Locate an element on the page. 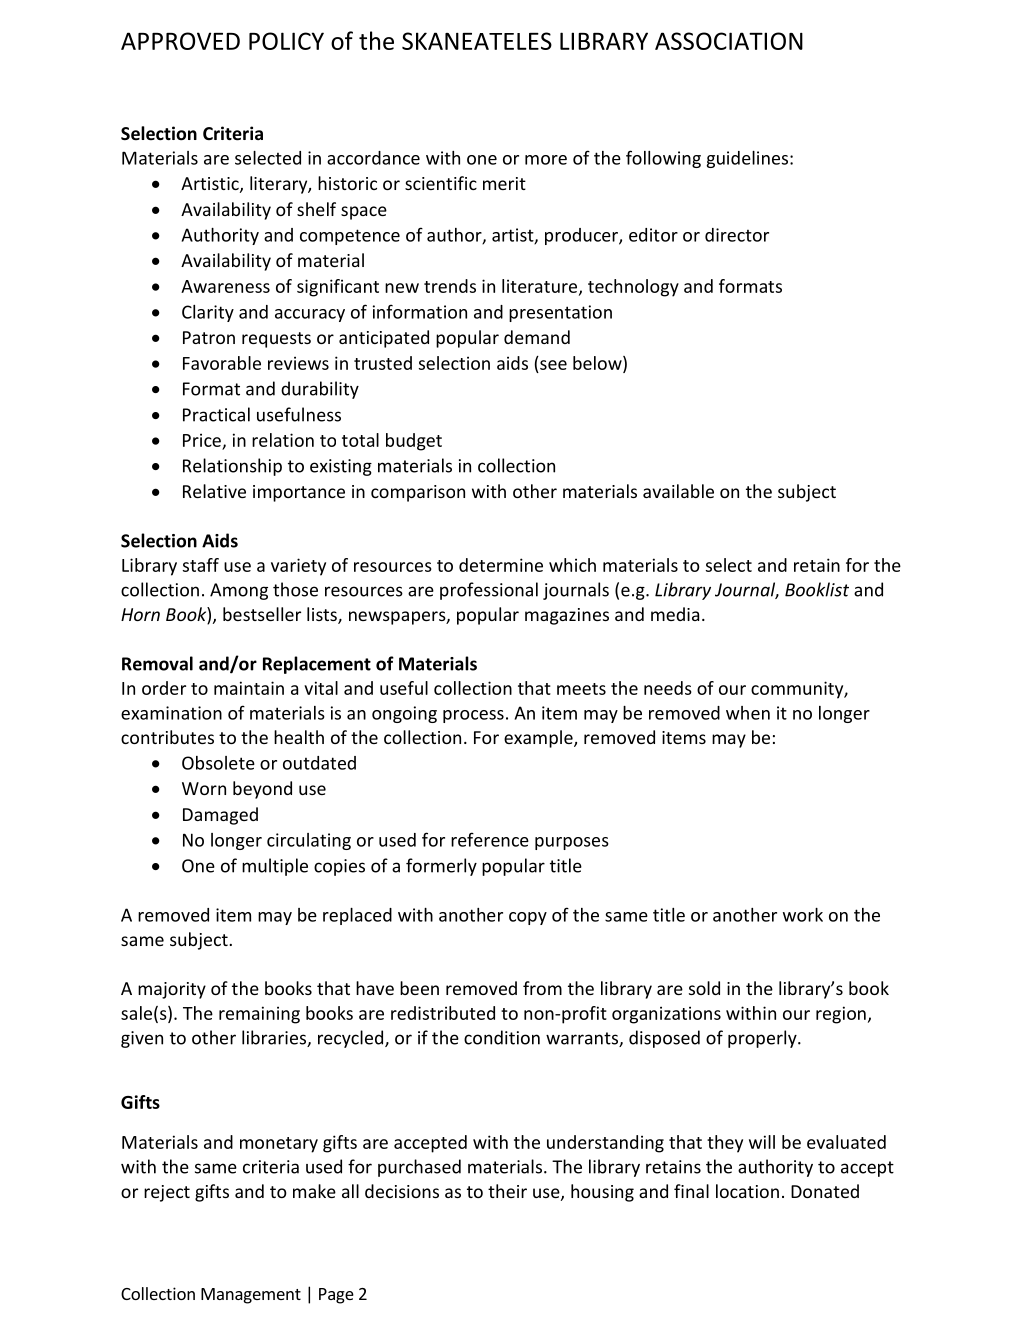 The image size is (1027, 1329). determine is located at coordinates (501, 565).
